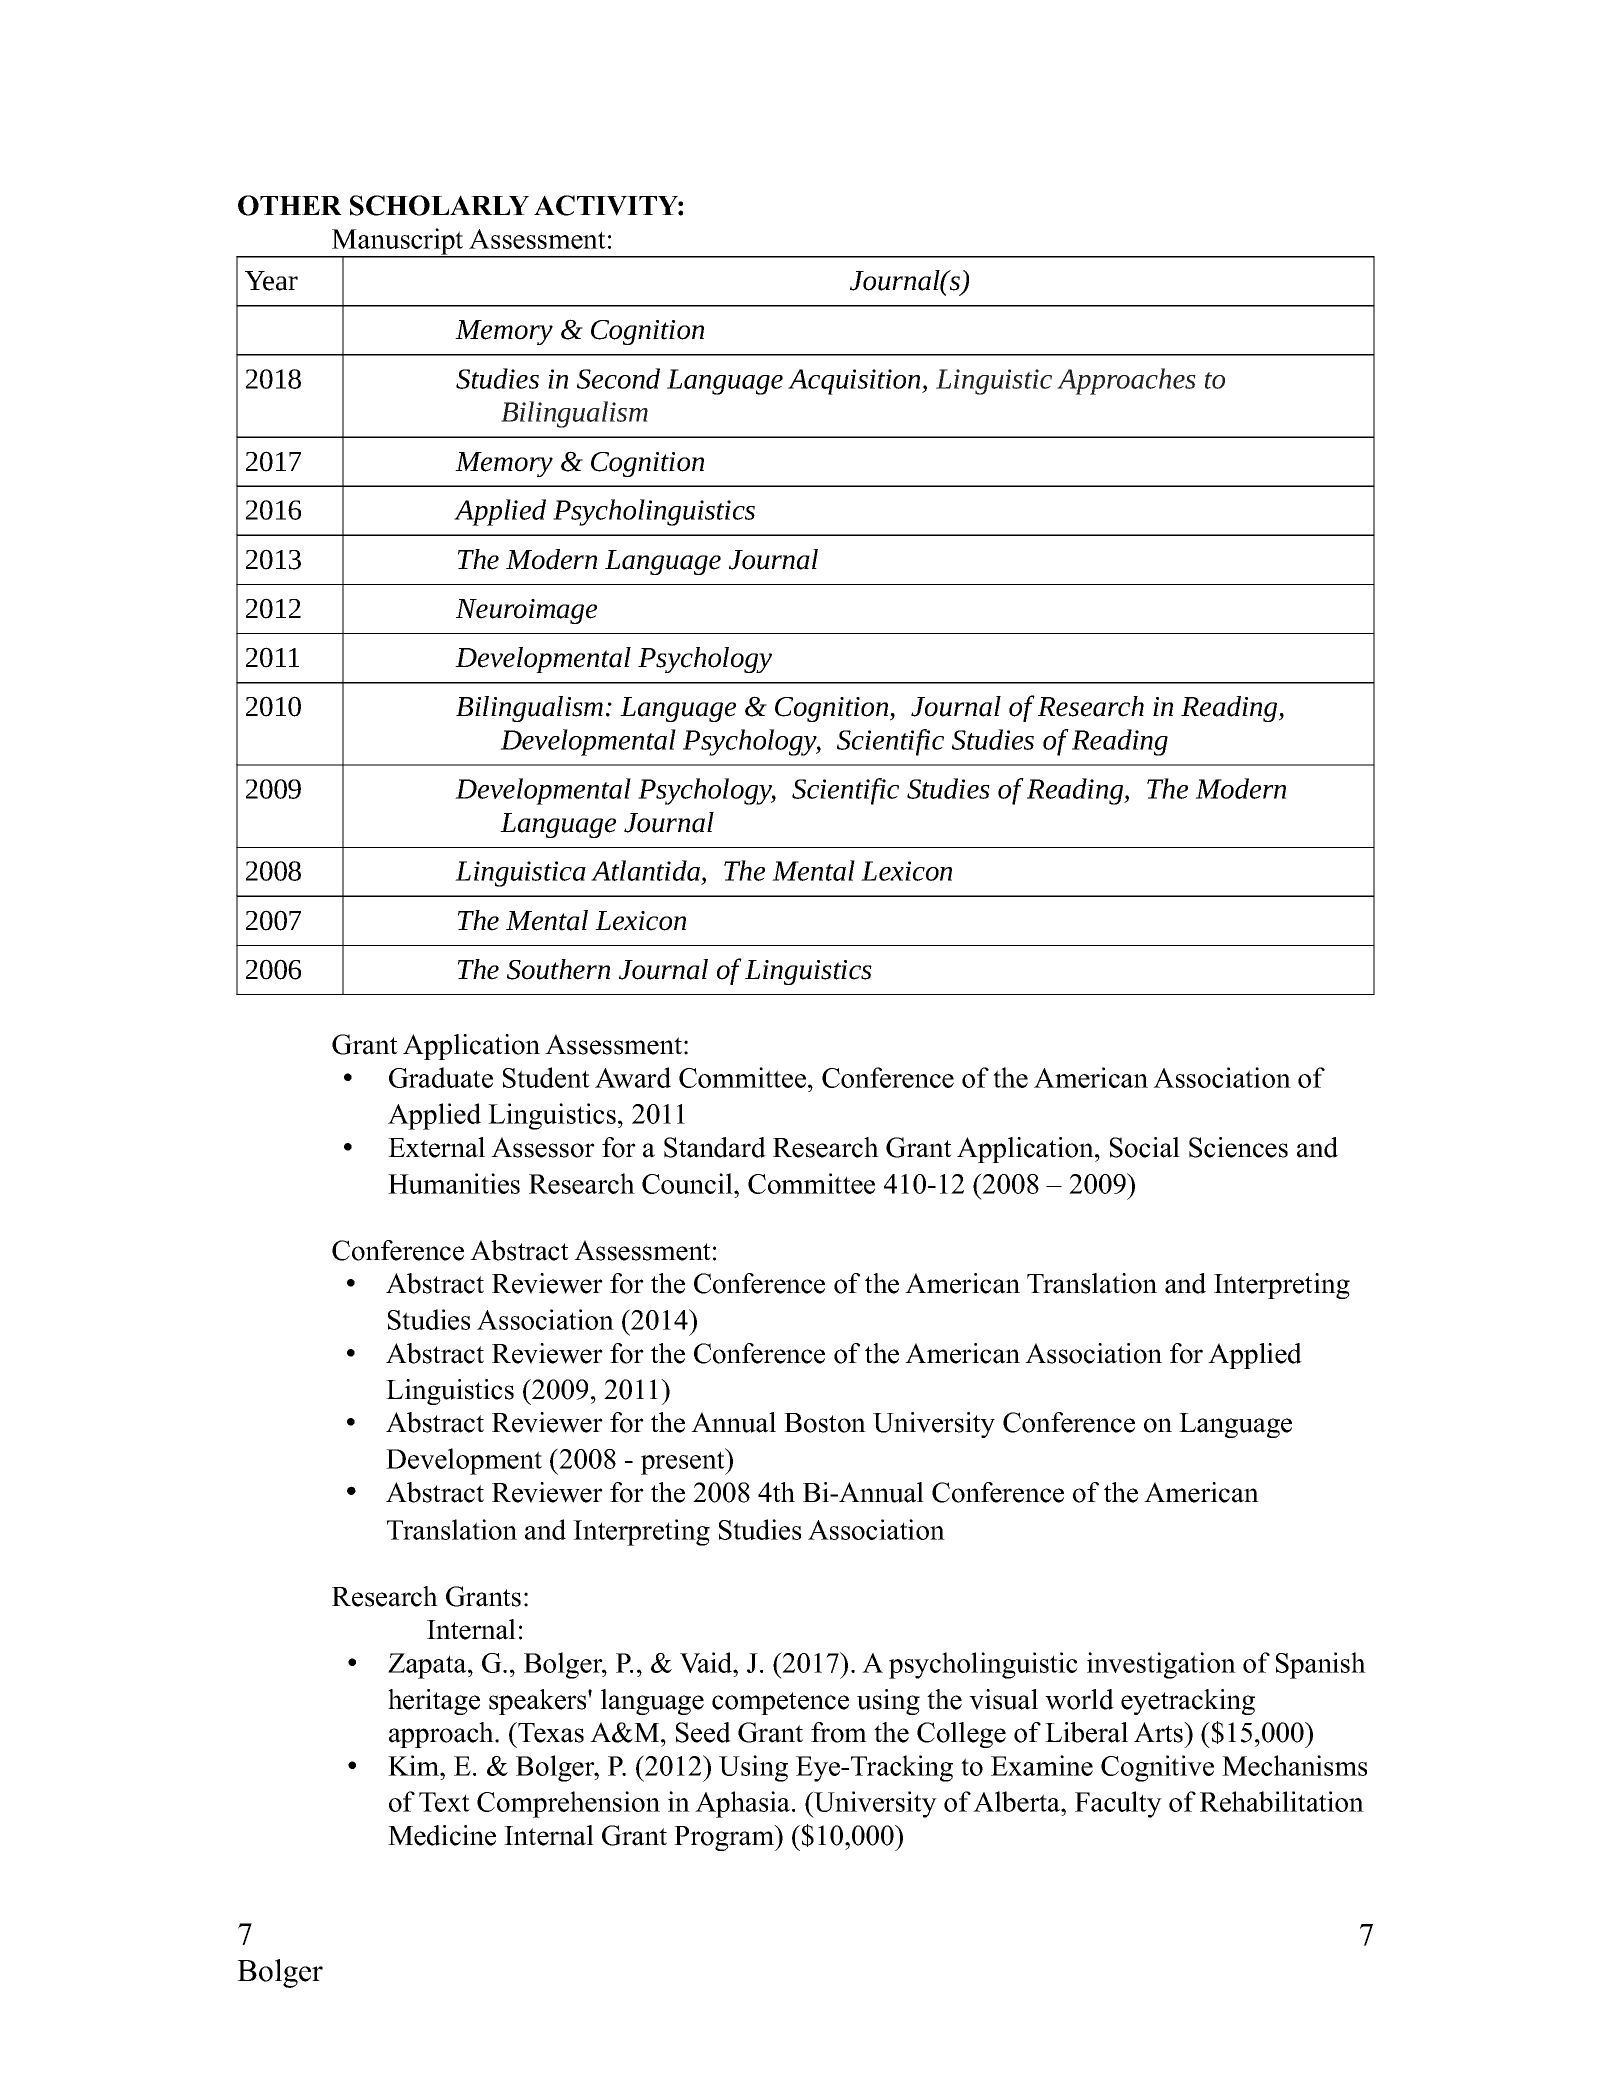 The width and height of the screenshot is (1611, 2084). I want to click on Graduate, so click(441, 1077).
